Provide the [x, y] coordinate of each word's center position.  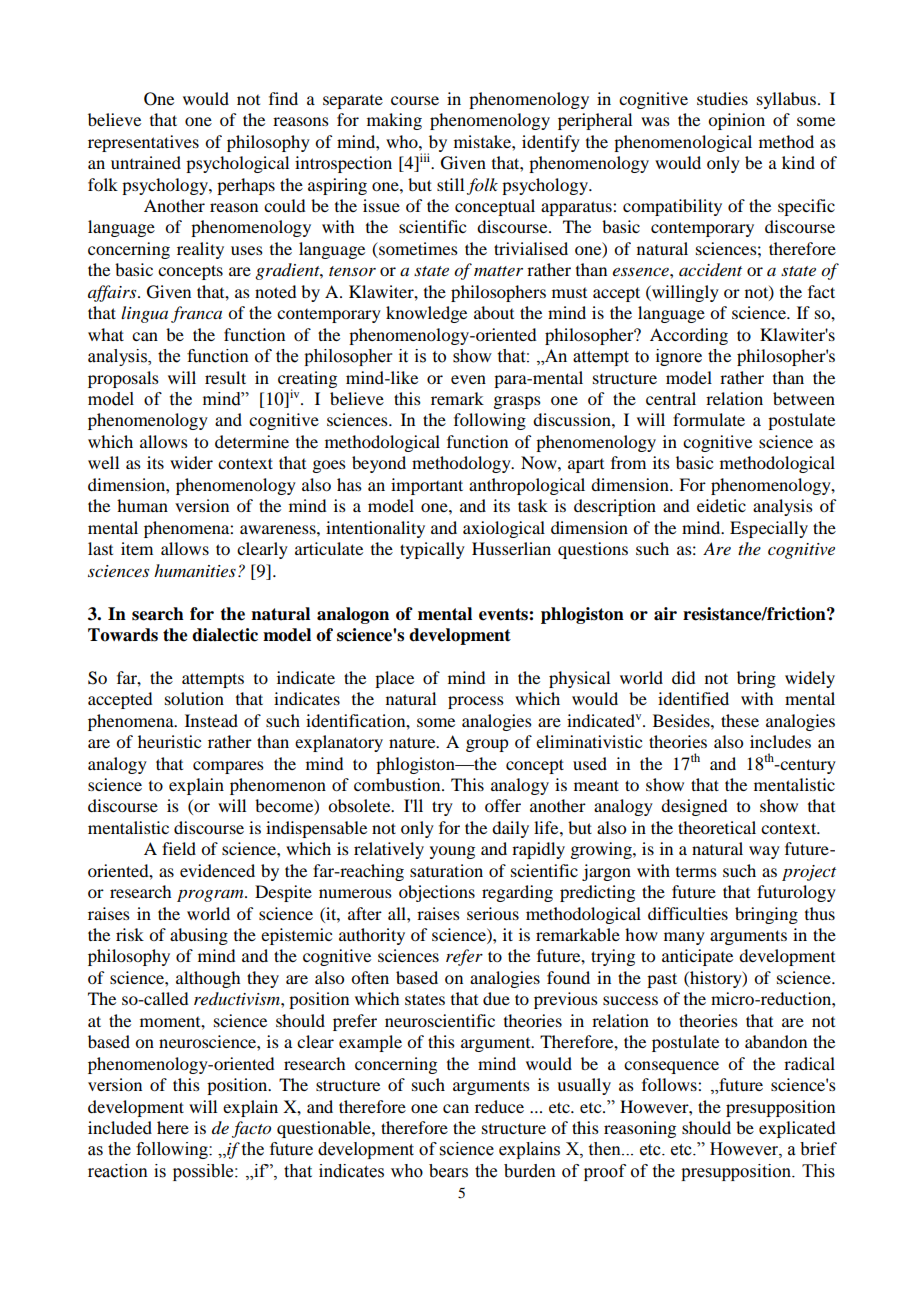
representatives [143, 143]
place [394, 679]
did [683, 677]
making [394, 121]
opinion [736, 121]
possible [204, 1172]
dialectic [225, 635]
